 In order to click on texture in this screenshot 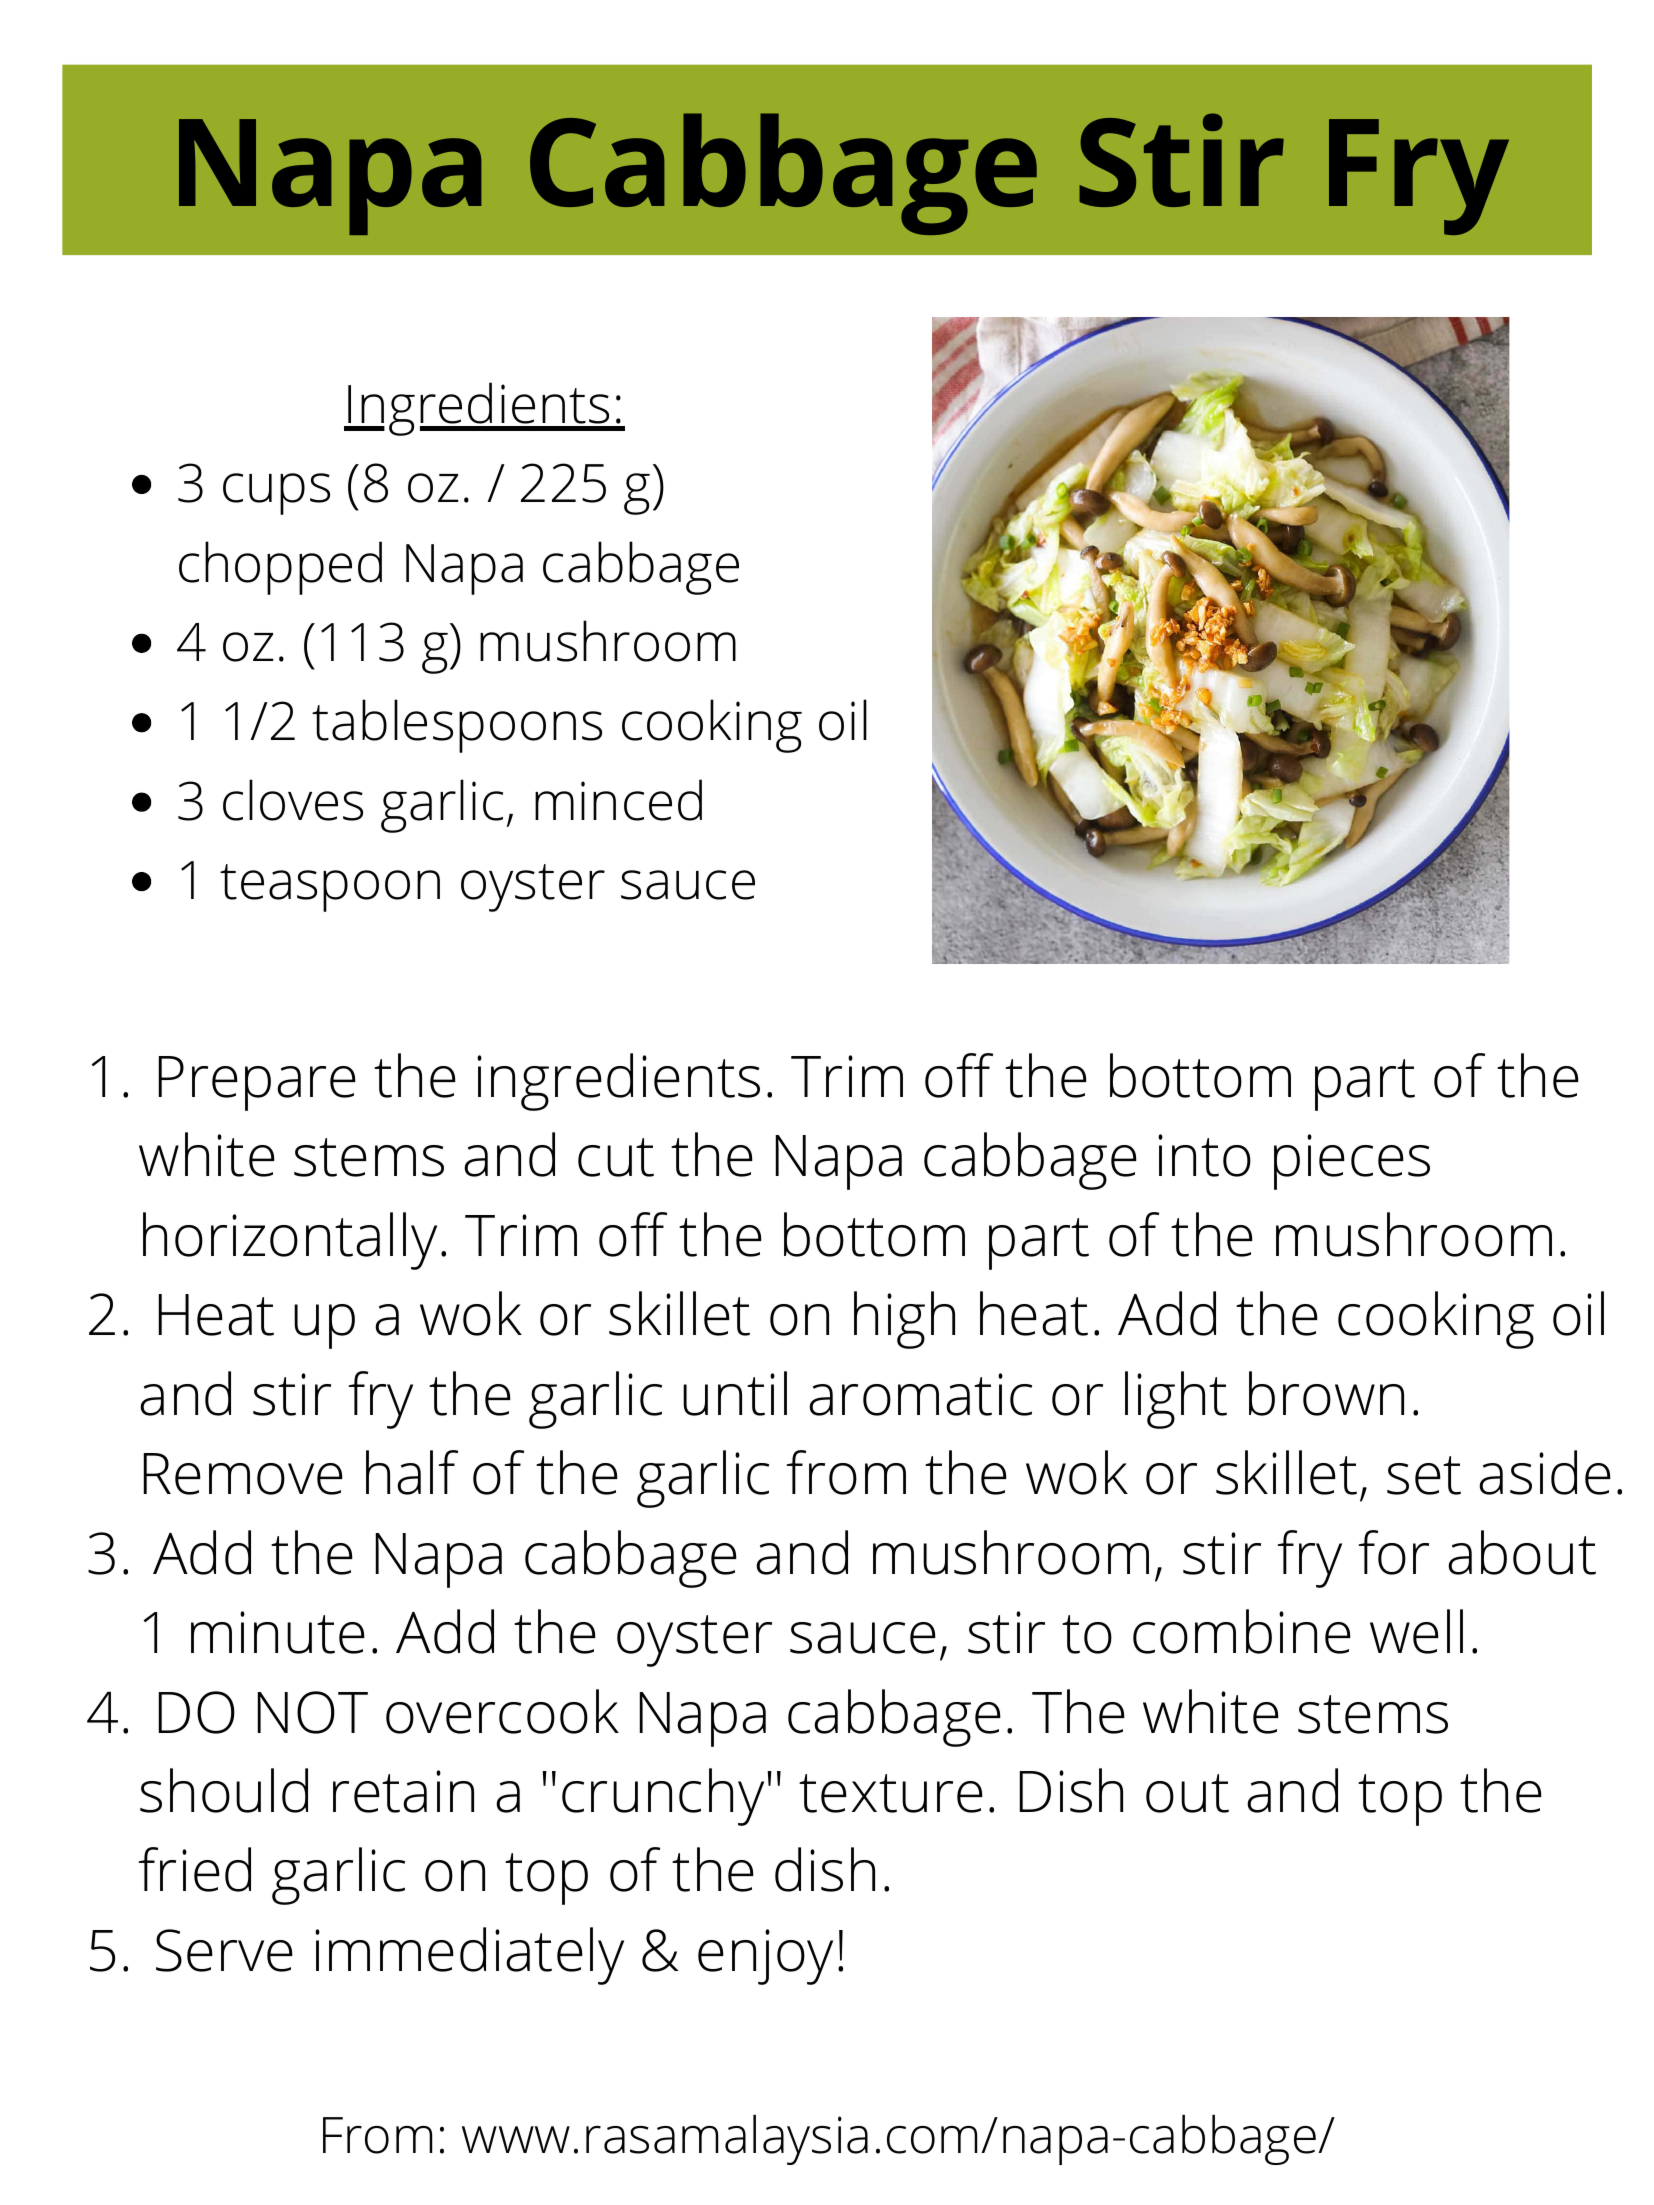, I will do `click(891, 1793)`.
